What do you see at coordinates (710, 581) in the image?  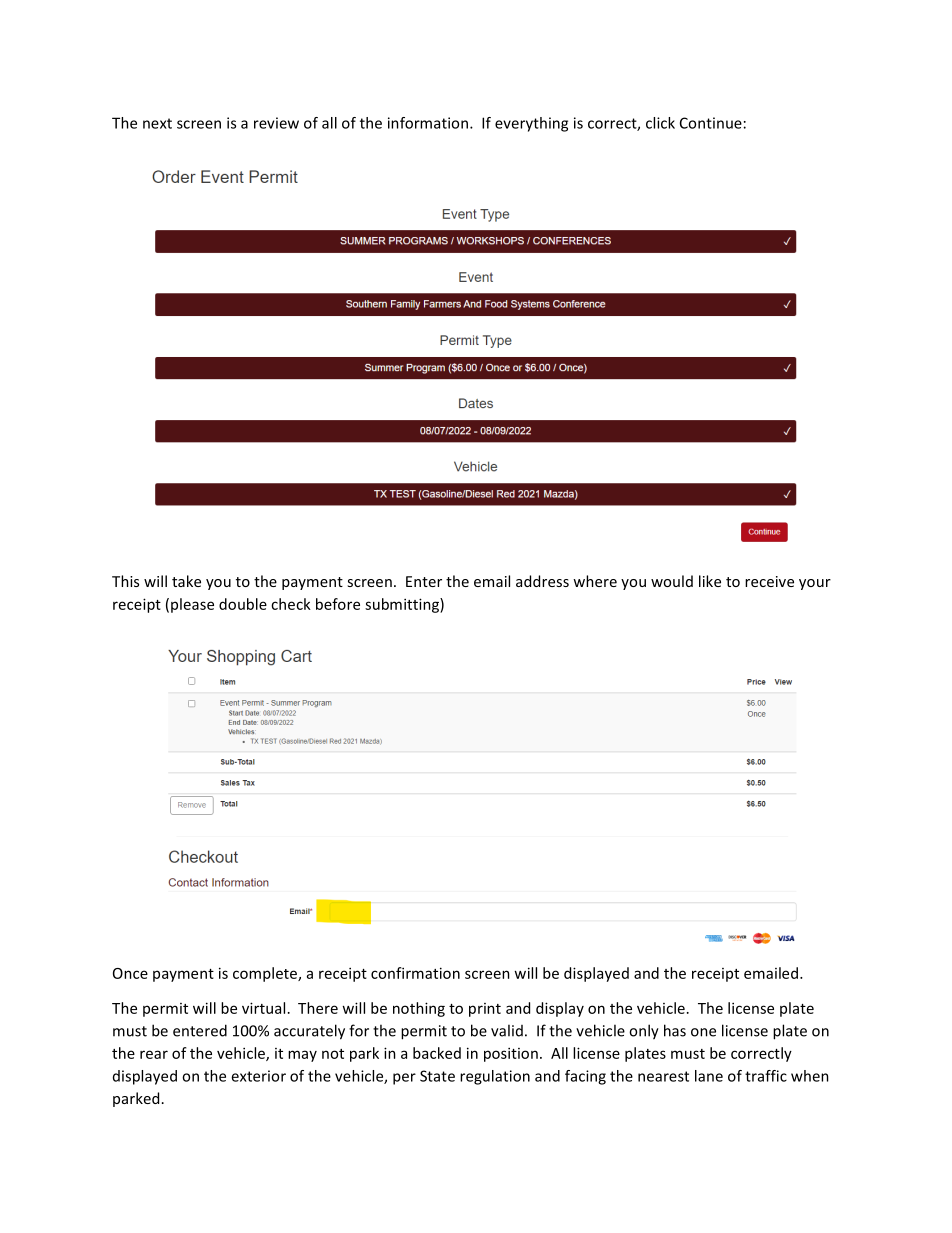 I see `like` at bounding box center [710, 581].
